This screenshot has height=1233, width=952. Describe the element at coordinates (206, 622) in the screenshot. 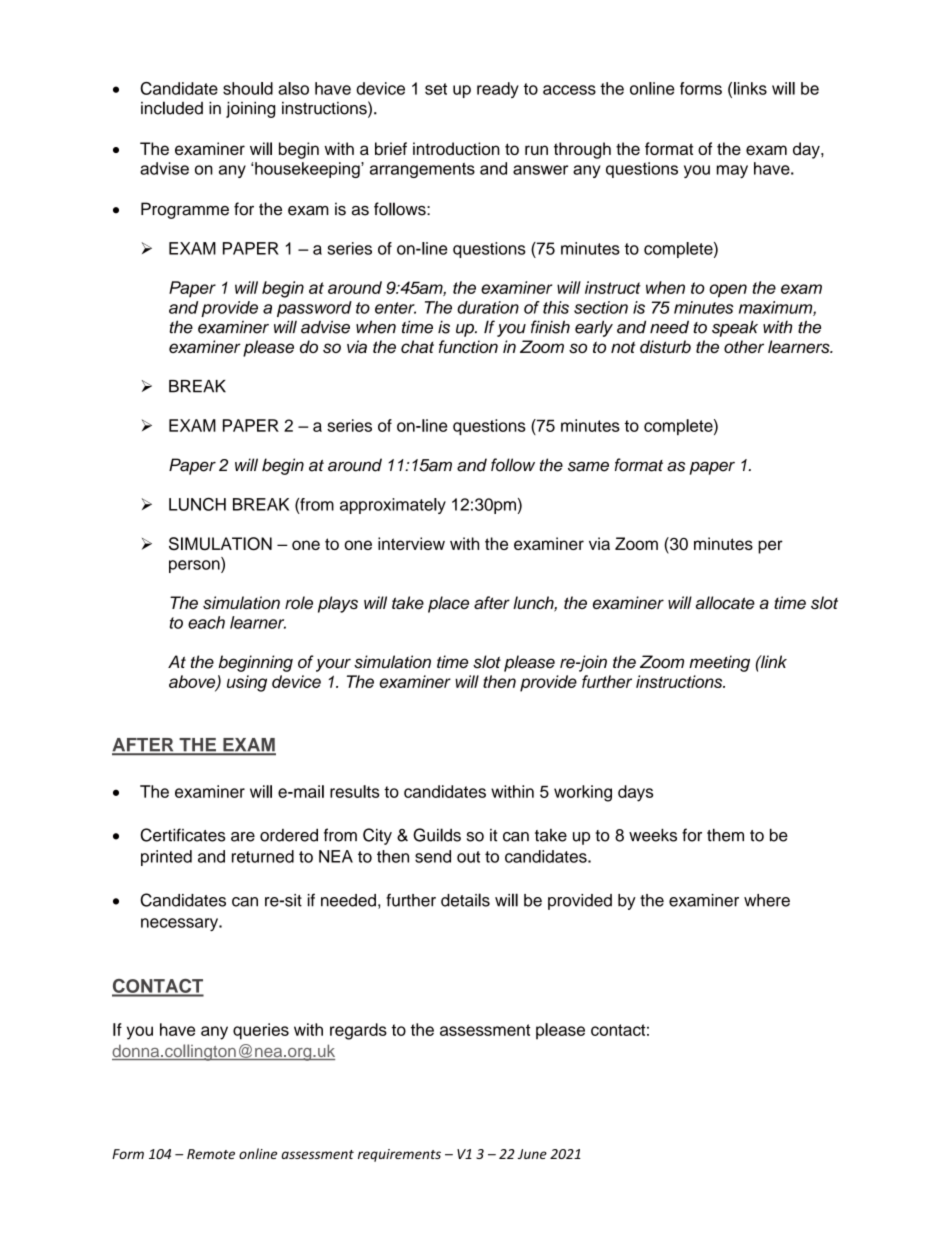

I see `each` at that location.
